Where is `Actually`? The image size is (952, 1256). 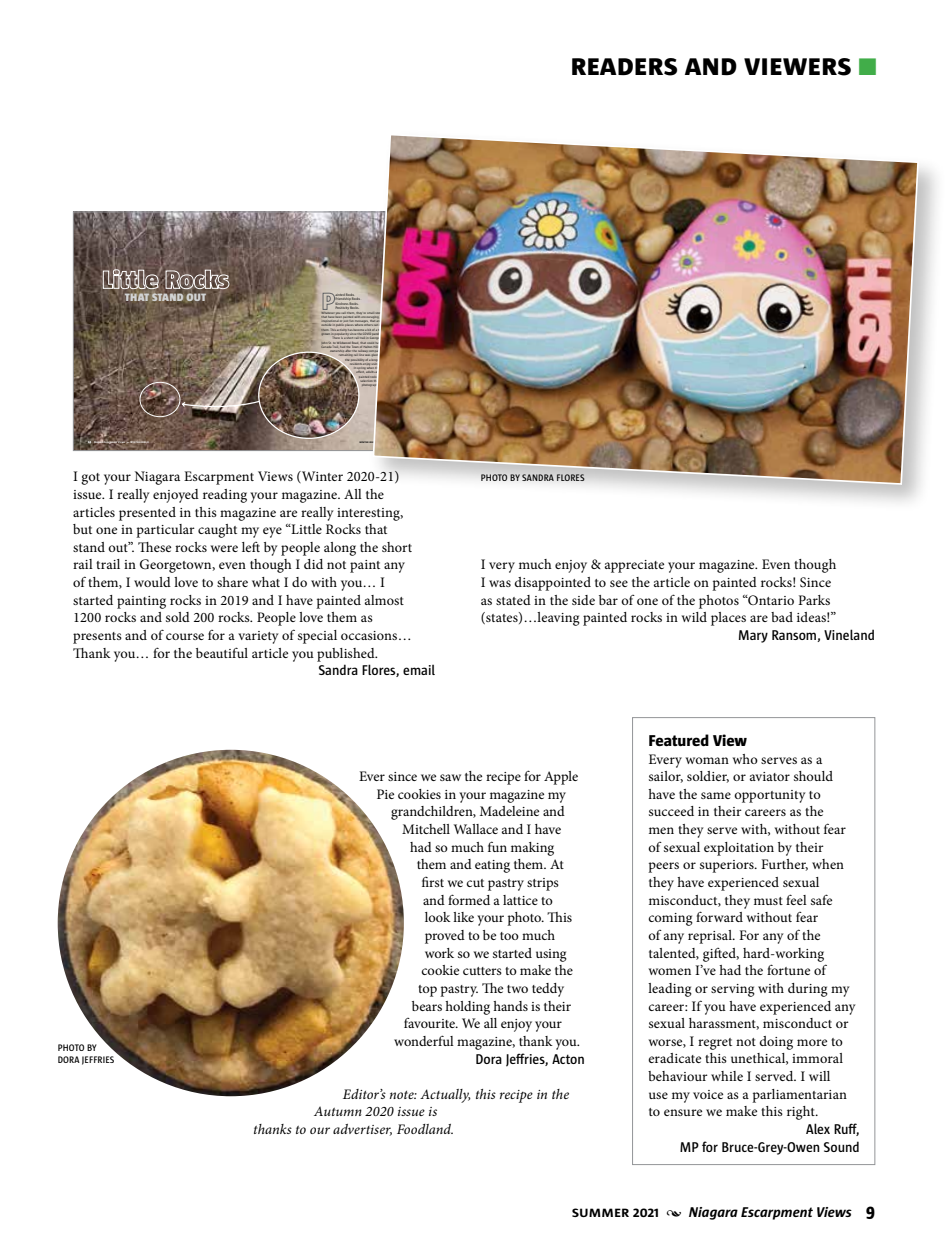
Actually is located at coordinates (445, 1096).
